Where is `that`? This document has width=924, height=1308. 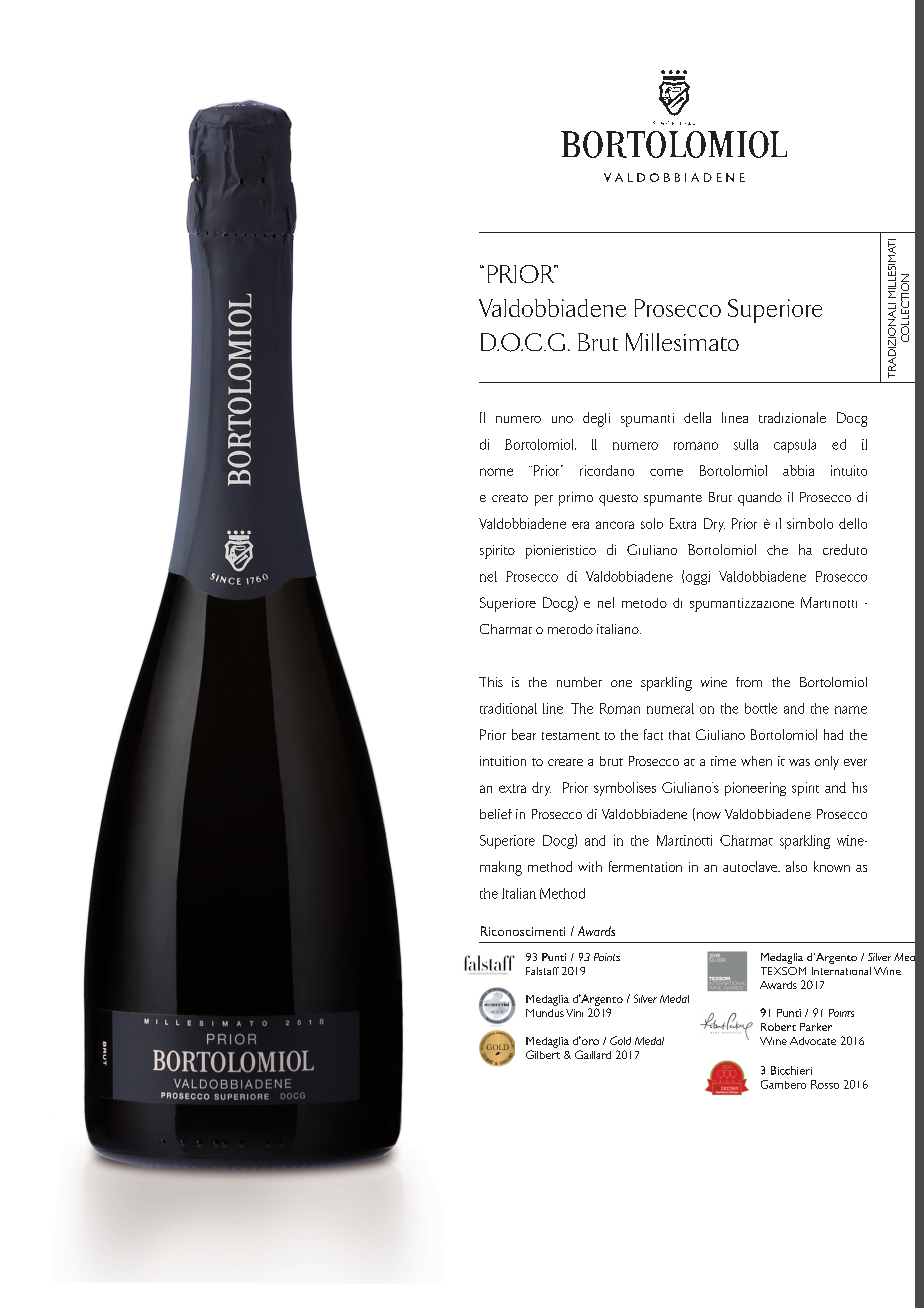
that is located at coordinates (679, 735).
